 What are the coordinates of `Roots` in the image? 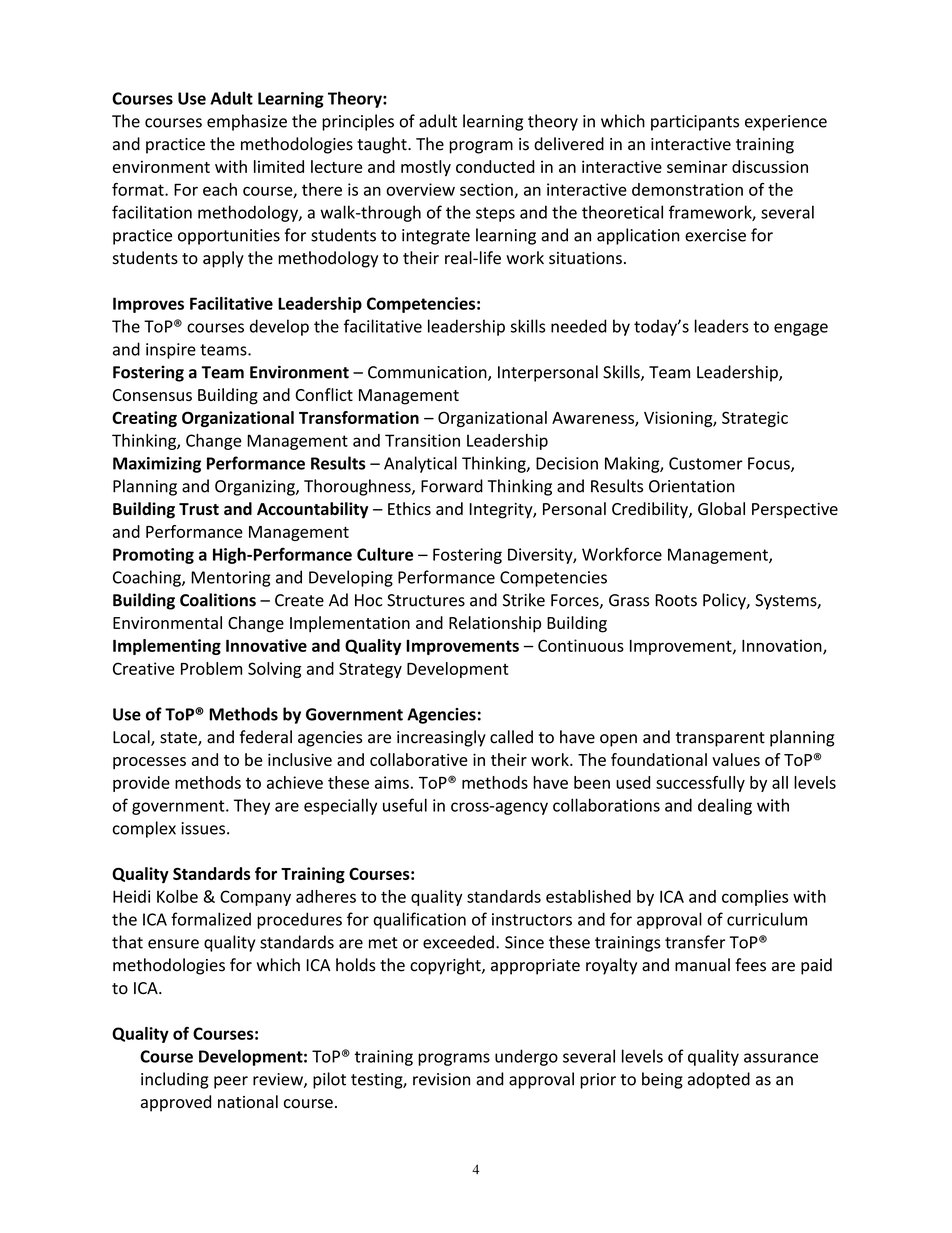 It's located at (676, 600).
